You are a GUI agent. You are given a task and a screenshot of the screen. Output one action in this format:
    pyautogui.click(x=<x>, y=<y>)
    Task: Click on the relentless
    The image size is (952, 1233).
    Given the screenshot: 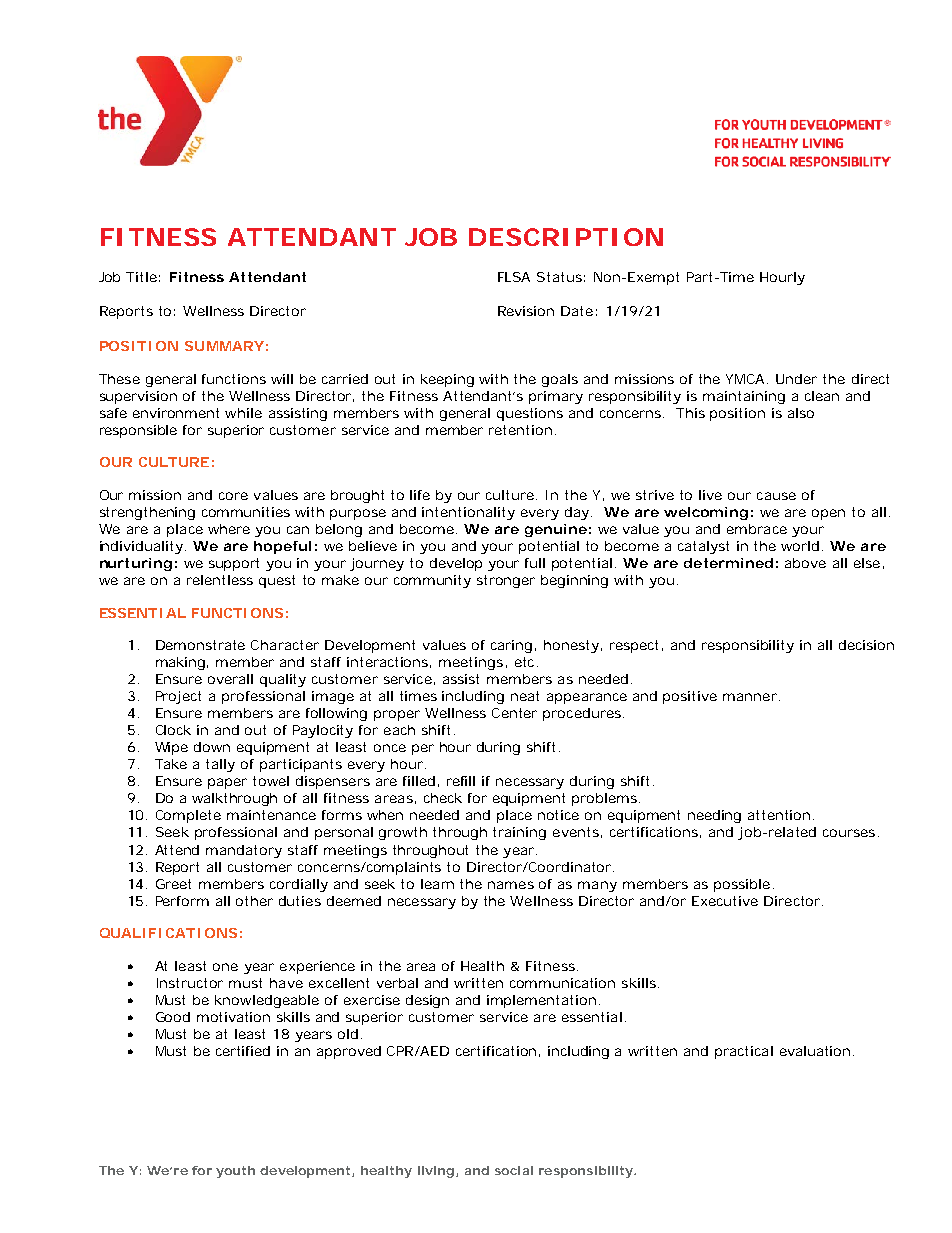 What is the action you would take?
    pyautogui.click(x=220, y=580)
